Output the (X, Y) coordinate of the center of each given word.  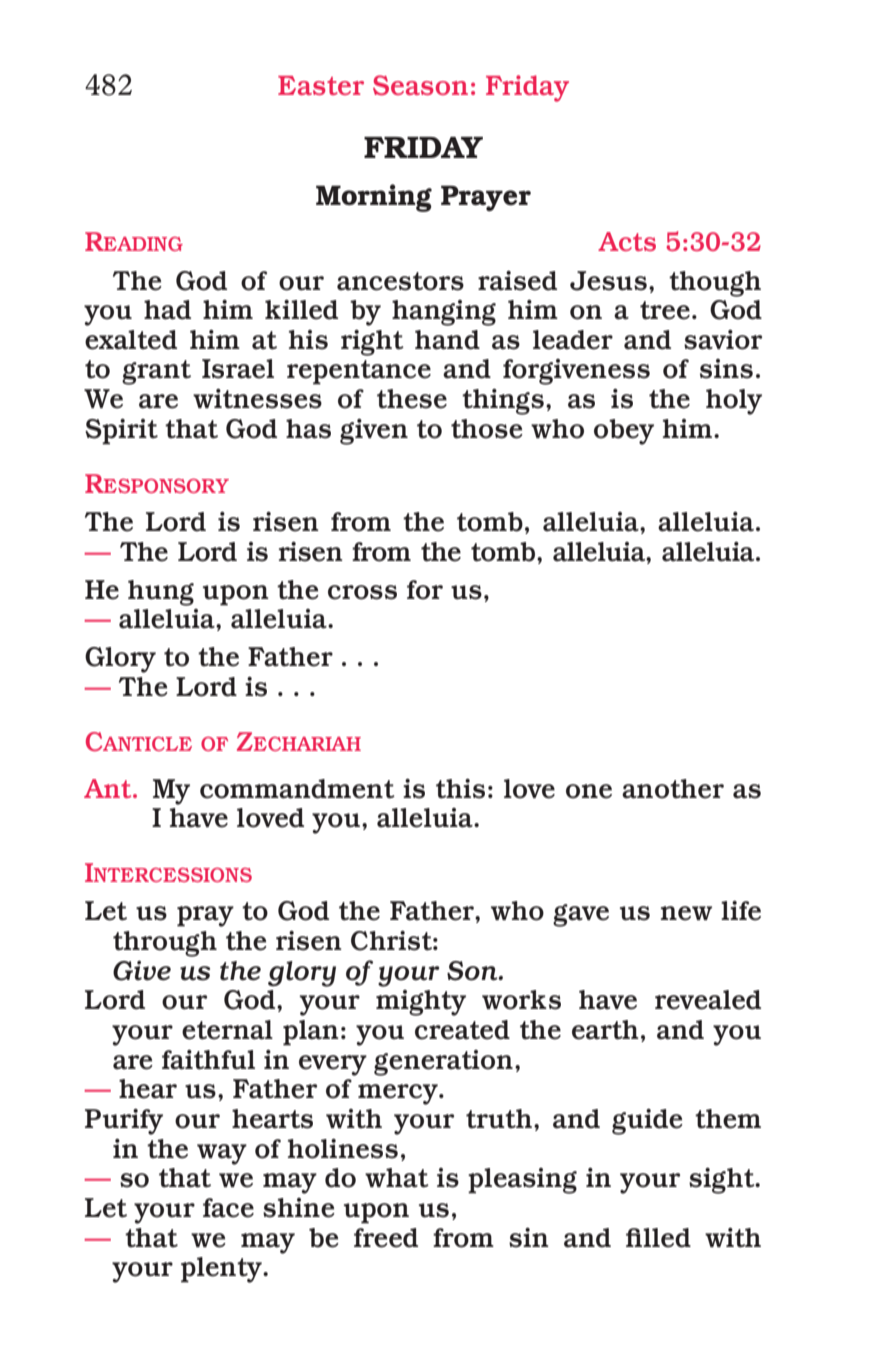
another (673, 789)
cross (362, 592)
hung (161, 593)
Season (420, 85)
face (228, 1208)
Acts (627, 241)
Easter (321, 85)
